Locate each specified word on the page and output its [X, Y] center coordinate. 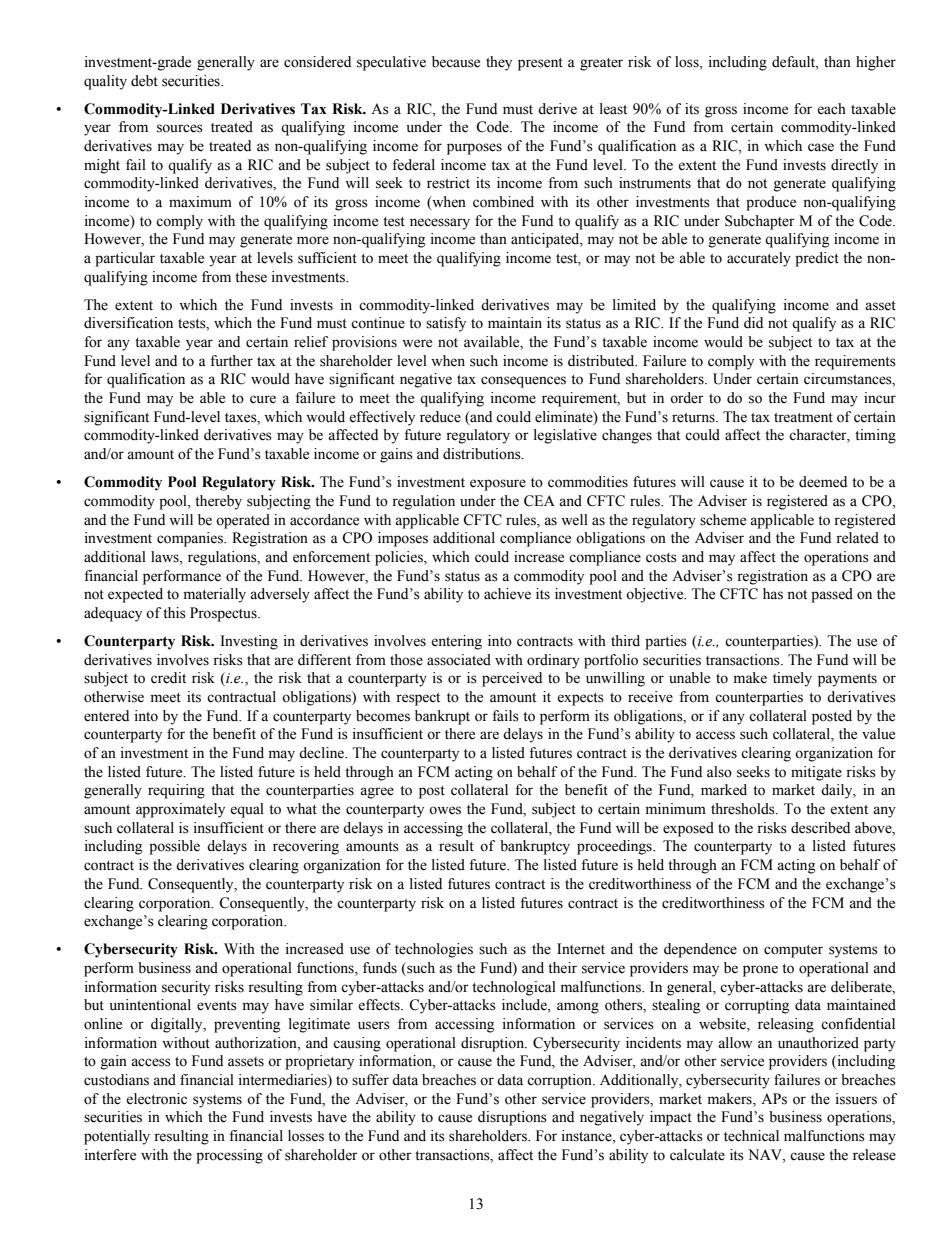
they [499, 63]
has [773, 594]
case [821, 147]
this [174, 613]
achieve [507, 594]
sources [180, 128]
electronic [156, 1099]
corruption [560, 1081]
